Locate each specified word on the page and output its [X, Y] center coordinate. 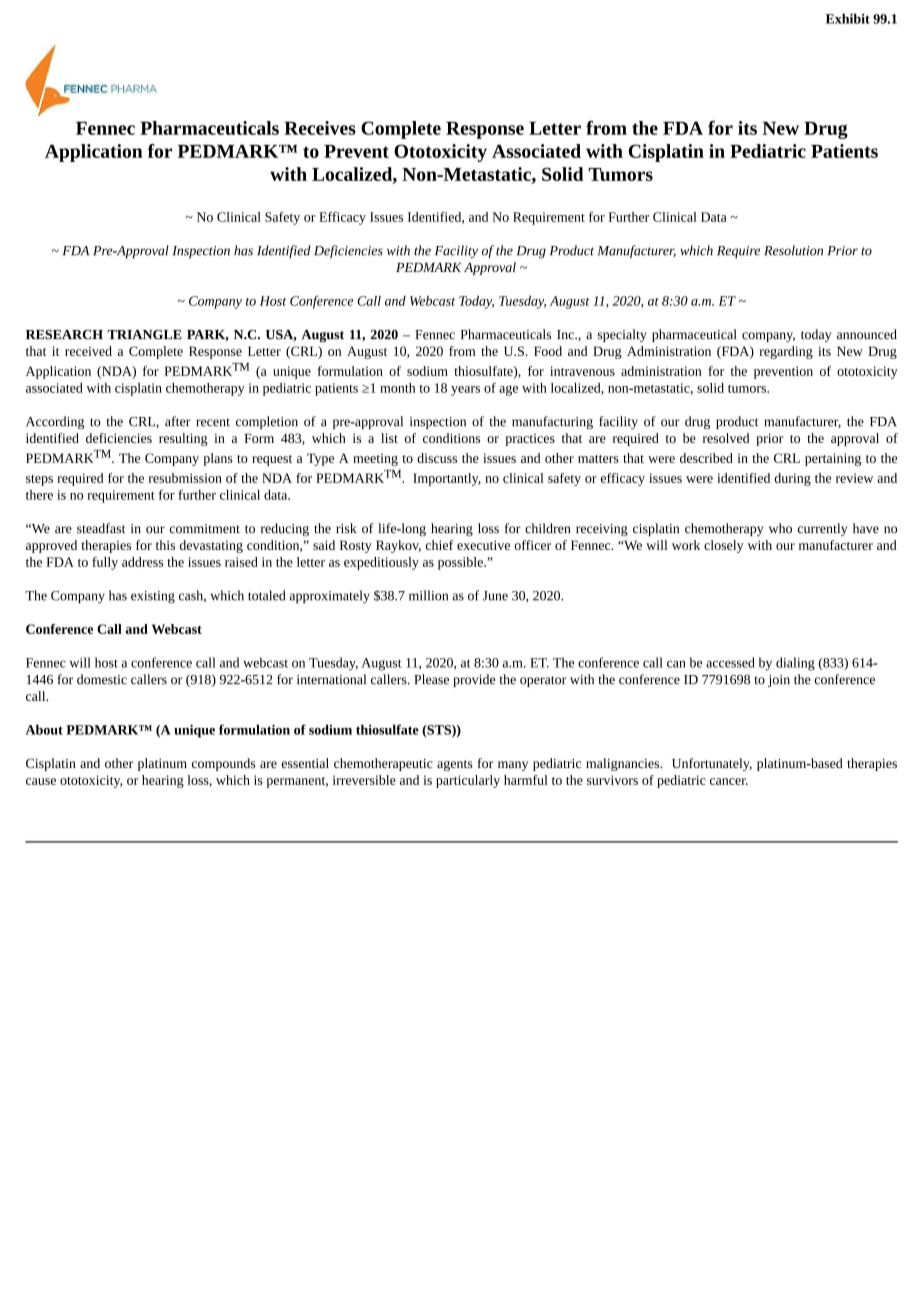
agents [455, 765]
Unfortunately [712, 764]
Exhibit [848, 18]
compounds [224, 764]
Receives [320, 128]
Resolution [793, 250]
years [465, 391]
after [178, 421]
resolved [726, 438]
